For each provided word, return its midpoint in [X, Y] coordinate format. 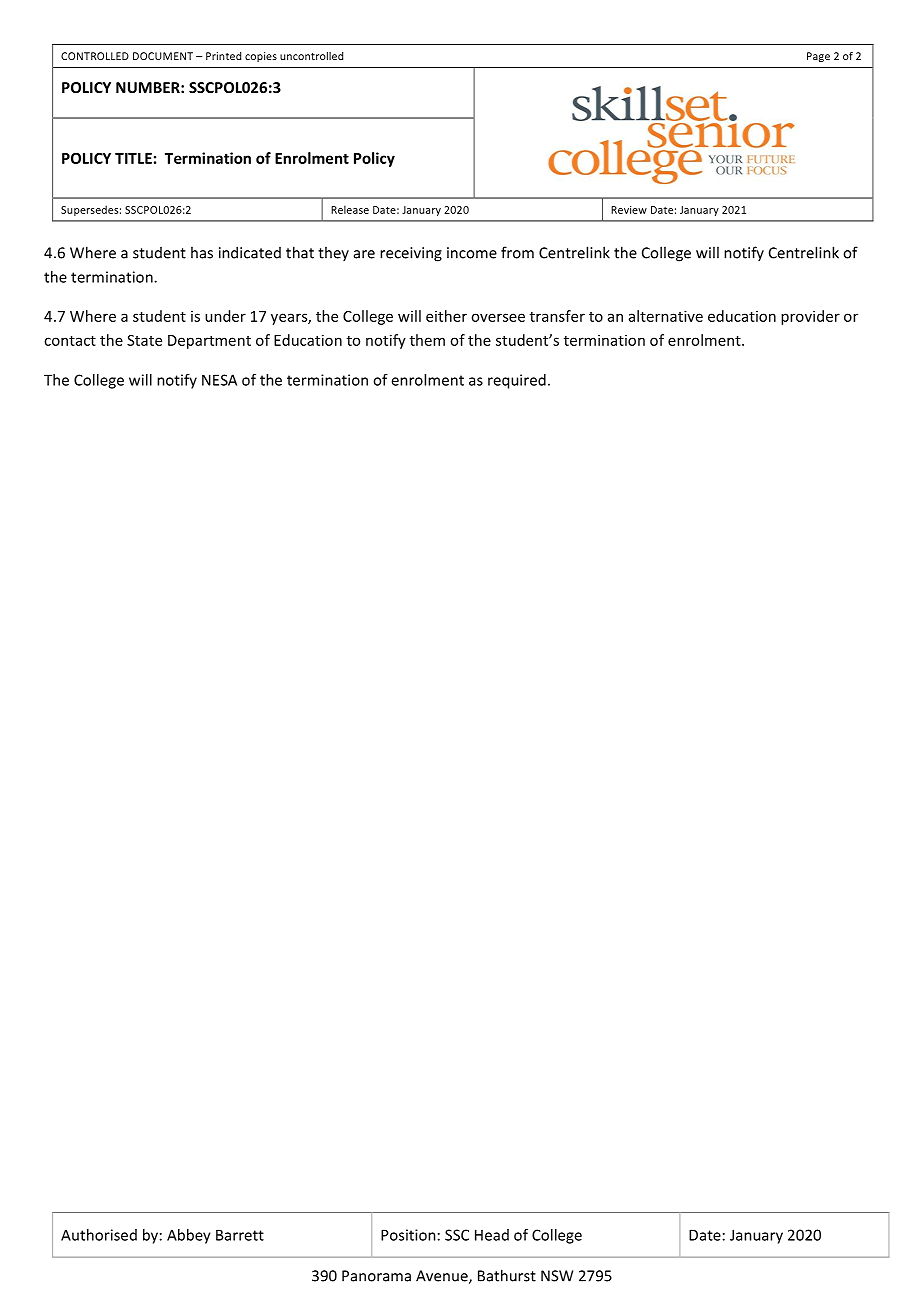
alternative [666, 316]
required [517, 381]
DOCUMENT [163, 56]
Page [818, 57]
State [144, 340]
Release [350, 209]
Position [408, 1235]
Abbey [189, 1236]
